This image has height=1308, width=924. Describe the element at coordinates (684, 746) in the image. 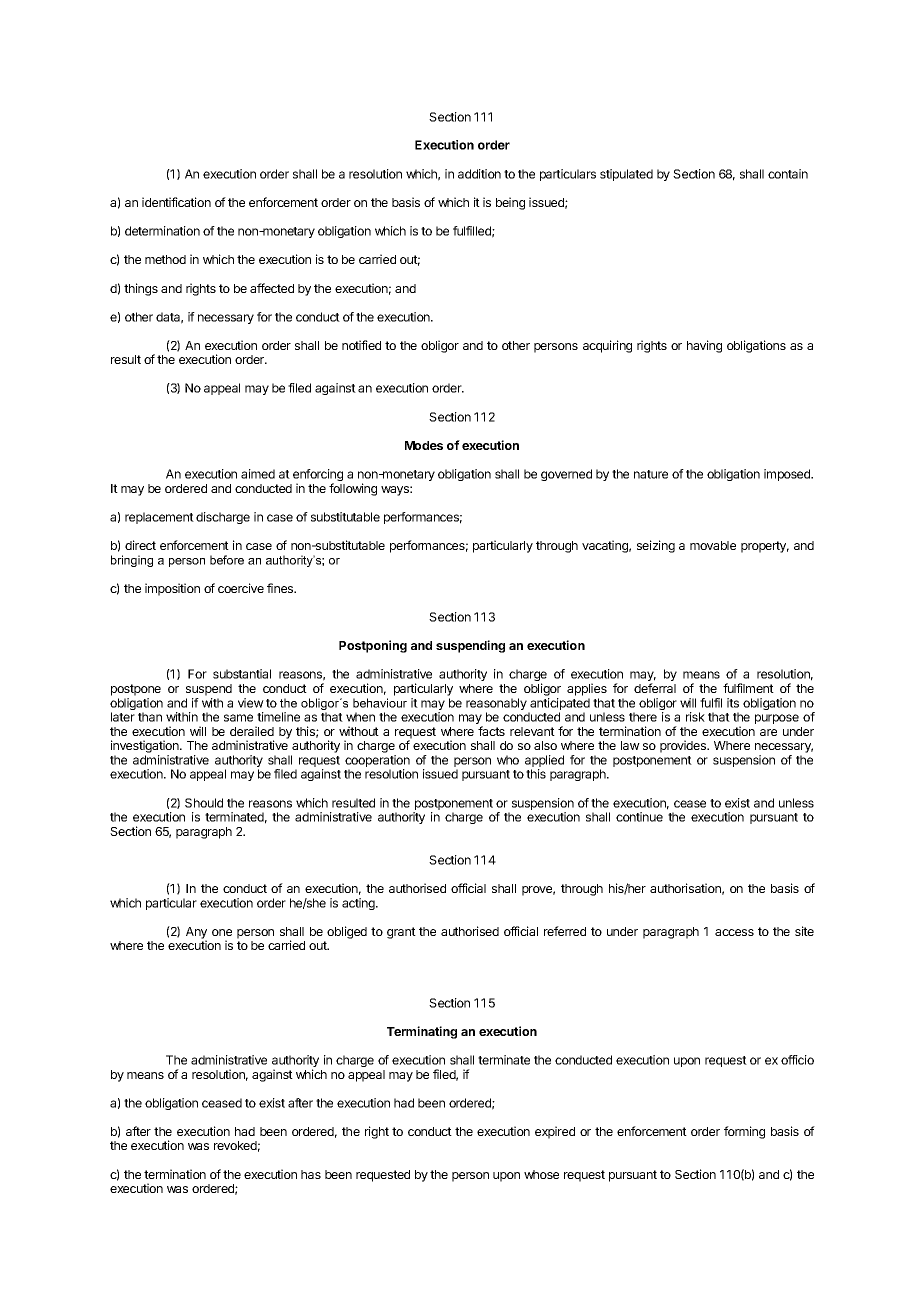

I see `provides` at that location.
